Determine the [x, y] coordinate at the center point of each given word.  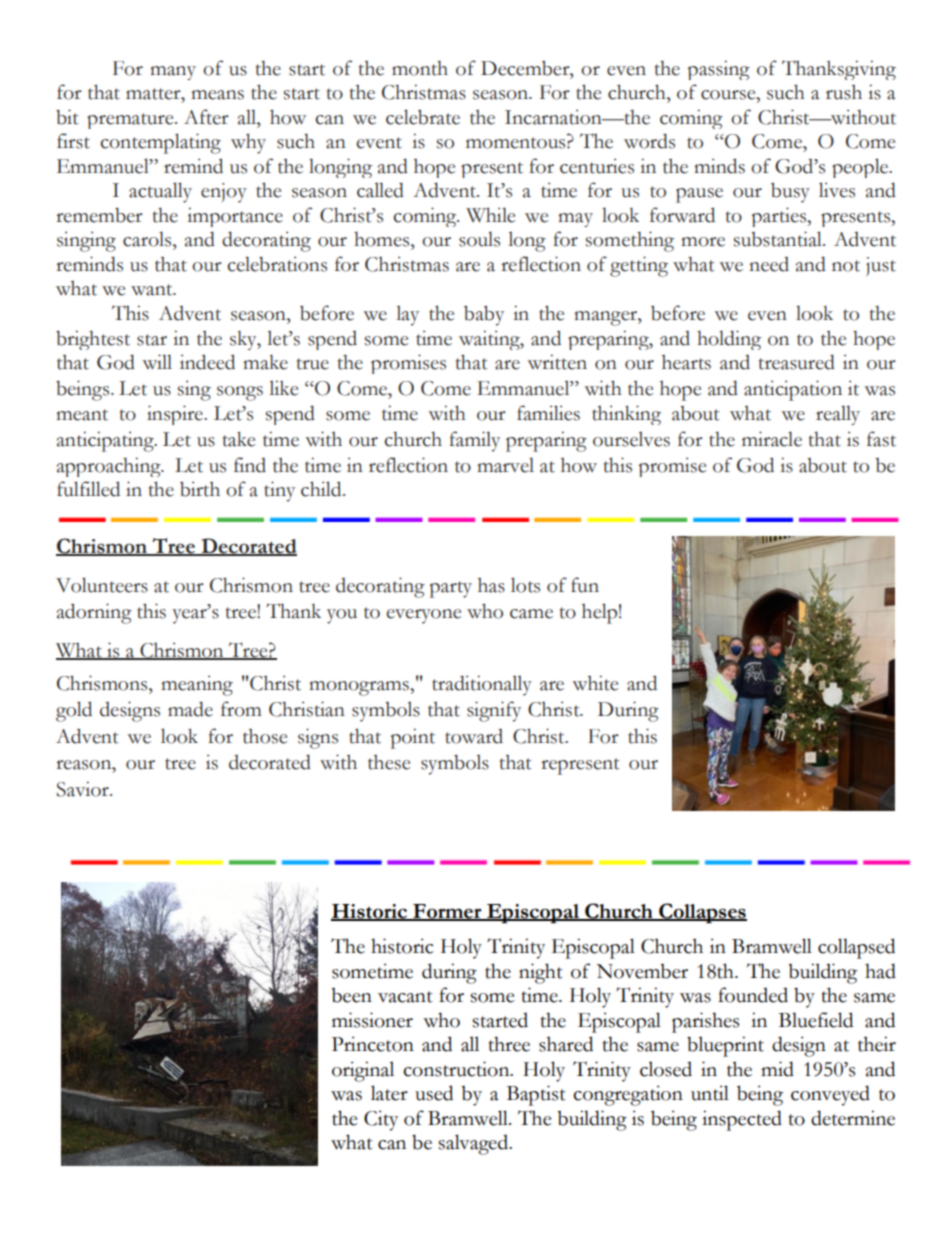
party [451, 589]
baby [484, 315]
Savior [84, 789]
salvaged [474, 1144]
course [729, 95]
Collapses [702, 913]
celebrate [423, 117]
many [173, 73]
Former [447, 912]
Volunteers [102, 585]
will [157, 361]
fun [585, 585]
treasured [797, 362]
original [363, 1071]
